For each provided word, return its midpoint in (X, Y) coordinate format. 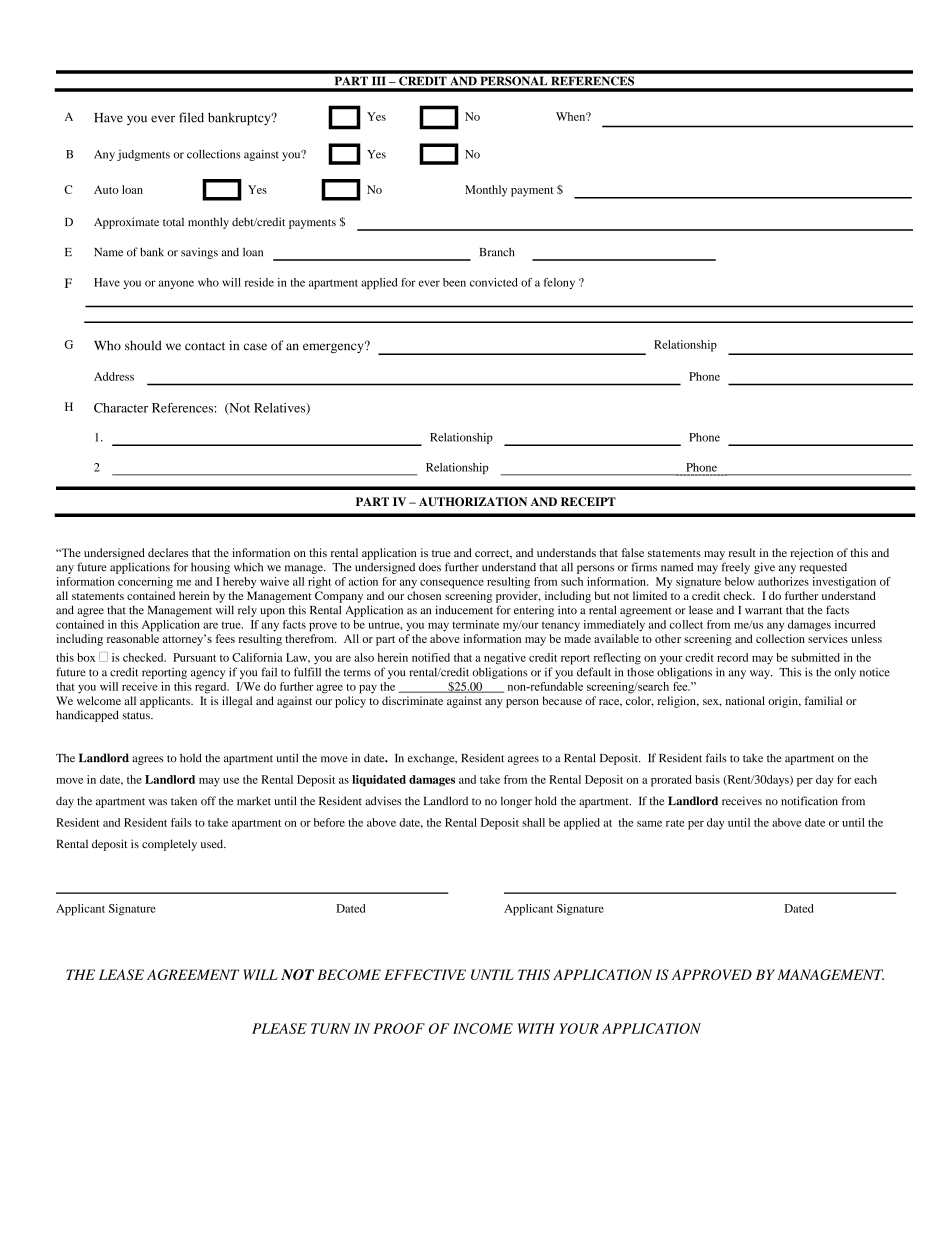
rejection (811, 554)
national (745, 700)
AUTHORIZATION (473, 502)
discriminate (412, 700)
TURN (331, 1028)
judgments (143, 155)
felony (559, 283)
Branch (497, 252)
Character (121, 408)
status (137, 716)
